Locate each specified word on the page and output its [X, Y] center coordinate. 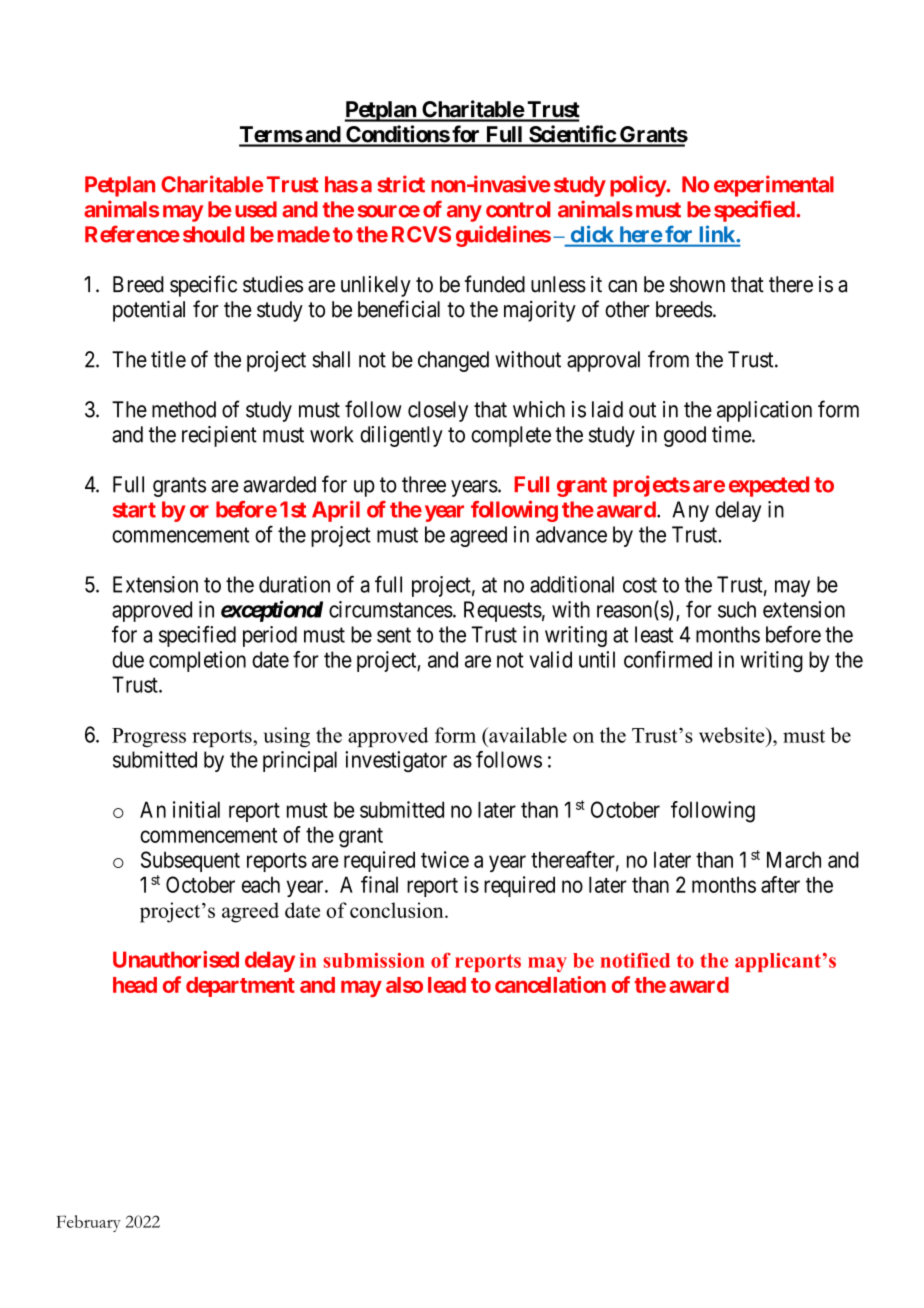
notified [635, 960]
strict [401, 184]
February [88, 1223]
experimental [774, 186]
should [213, 234]
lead [447, 985]
